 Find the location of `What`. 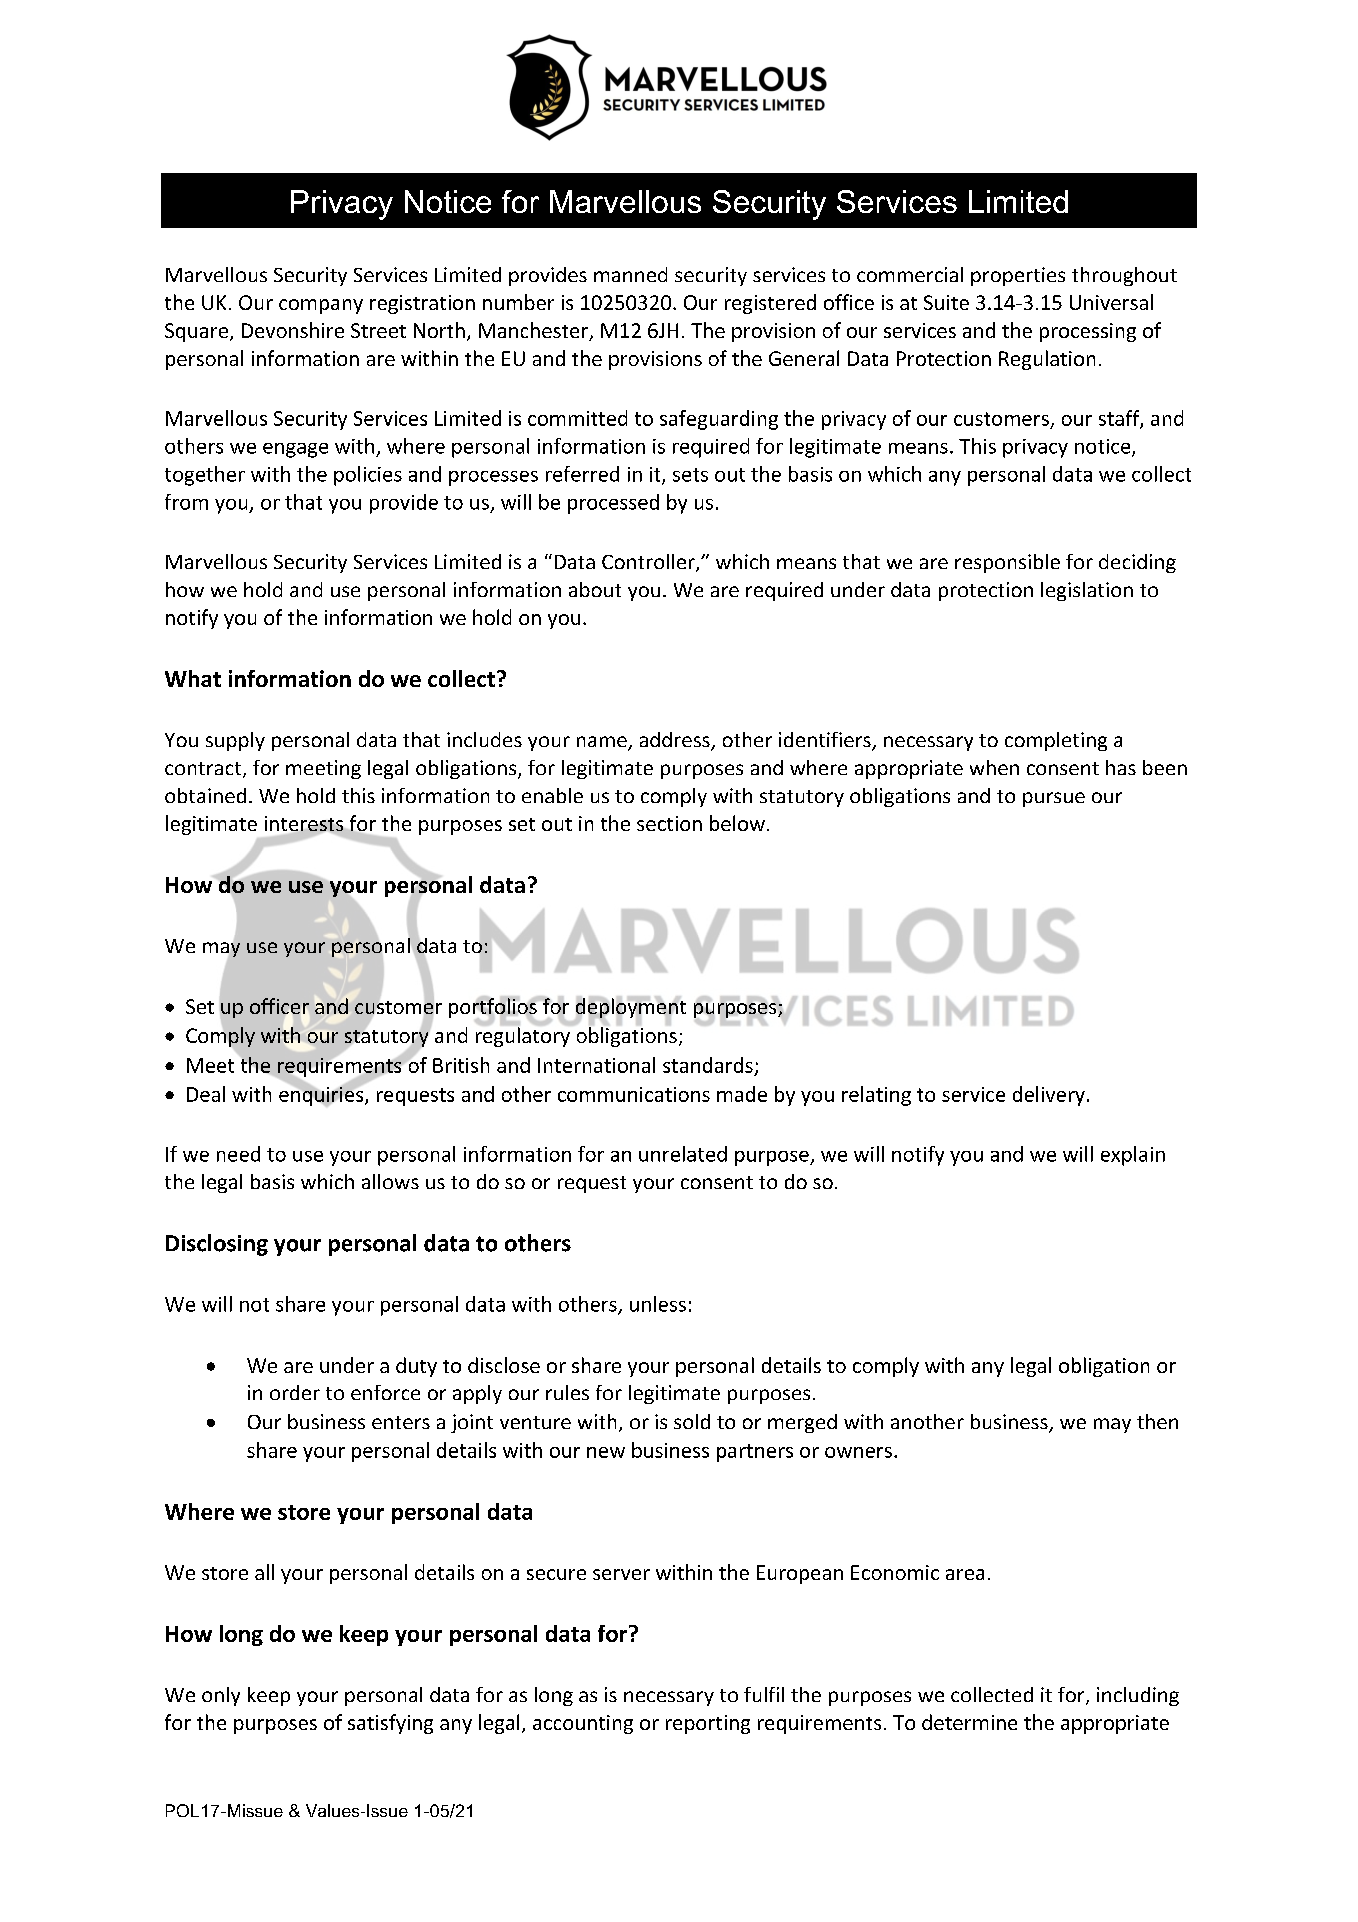

What is located at coordinates (193, 678).
